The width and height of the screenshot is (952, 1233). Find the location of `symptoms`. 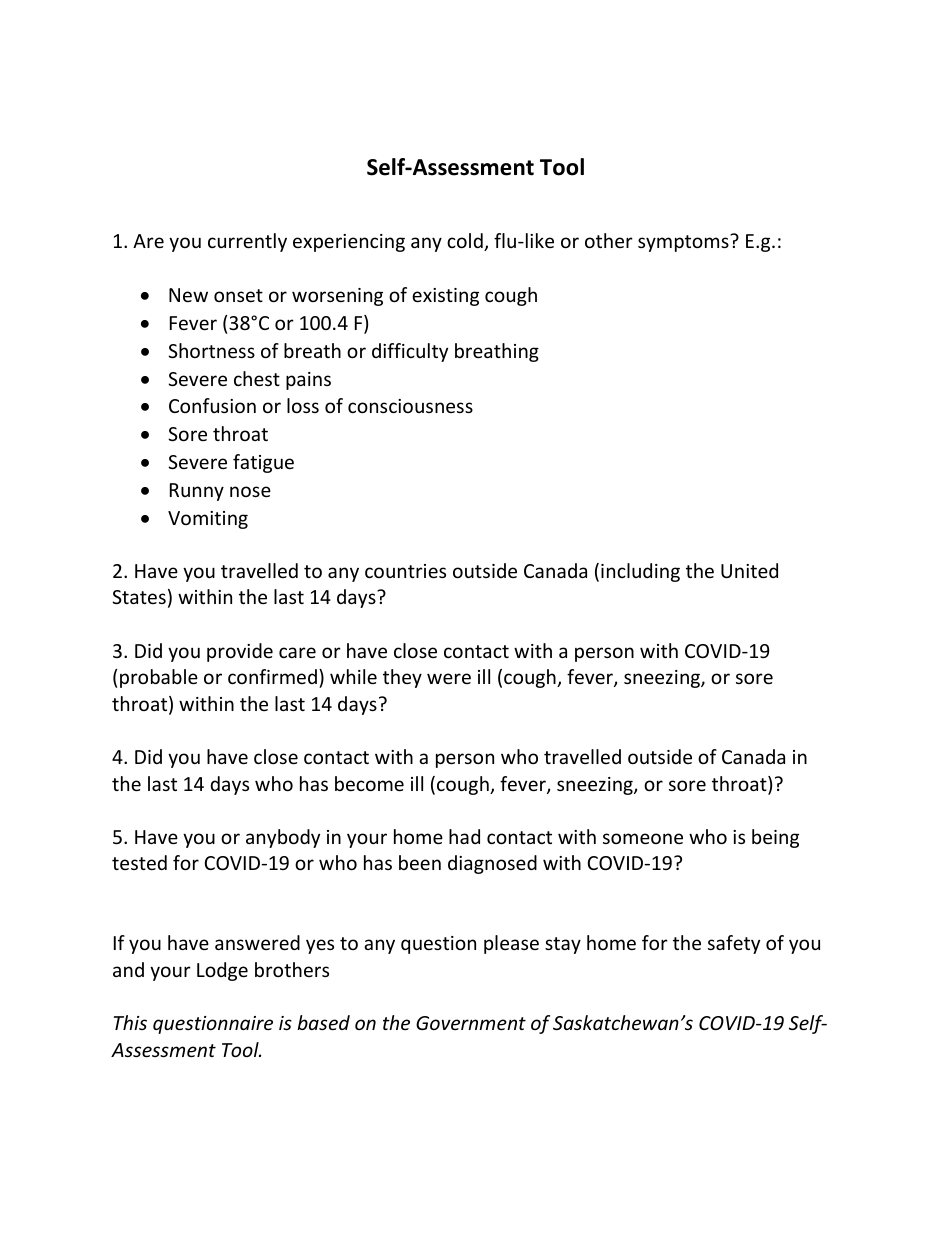

symptoms is located at coordinates (684, 243).
